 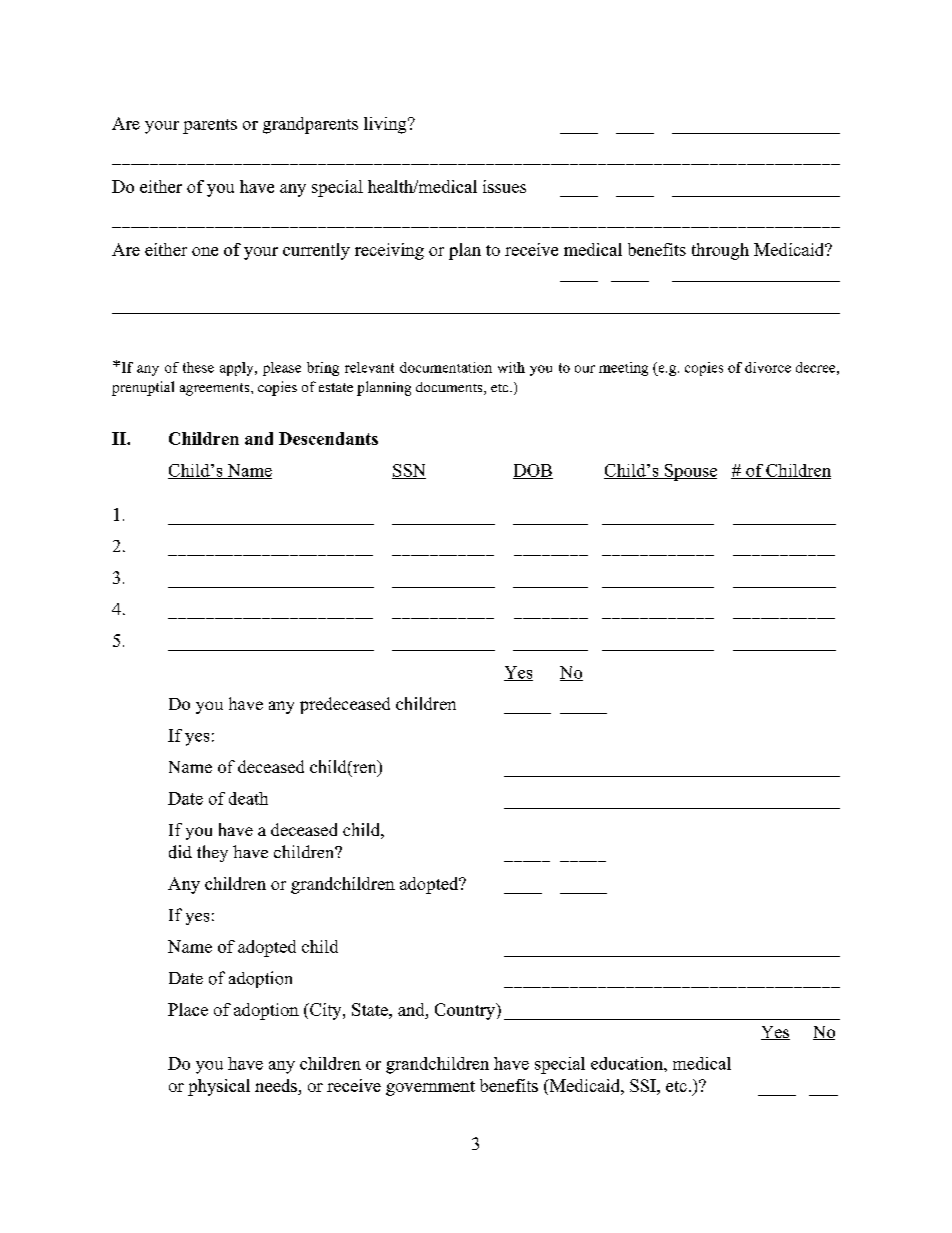 I want to click on issues, so click(x=504, y=186).
